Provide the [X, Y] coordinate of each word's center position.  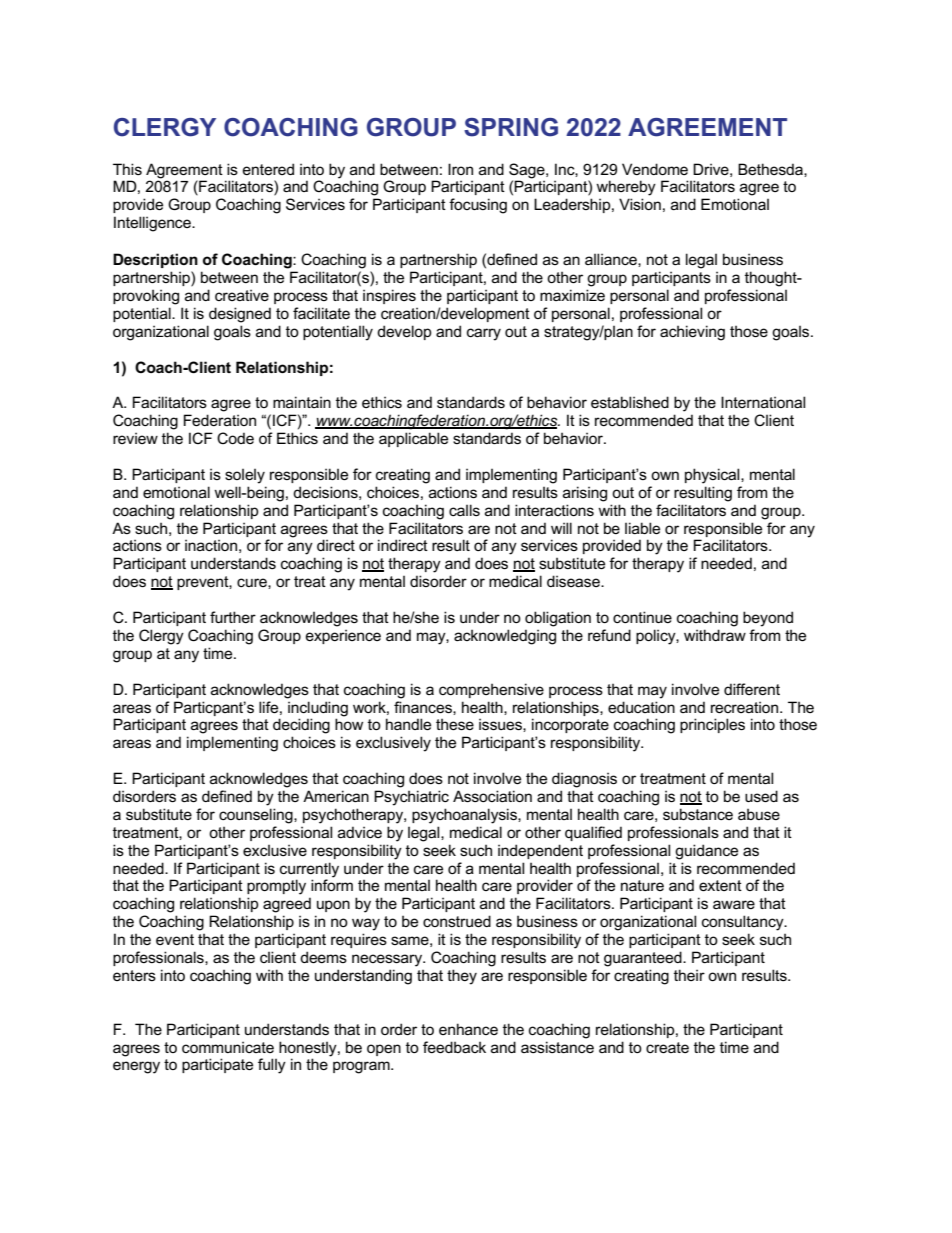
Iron [460, 169]
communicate [228, 1047]
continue [642, 617]
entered [268, 169]
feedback [454, 1047]
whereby [626, 188]
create [667, 1047]
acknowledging [505, 637]
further [233, 617]
